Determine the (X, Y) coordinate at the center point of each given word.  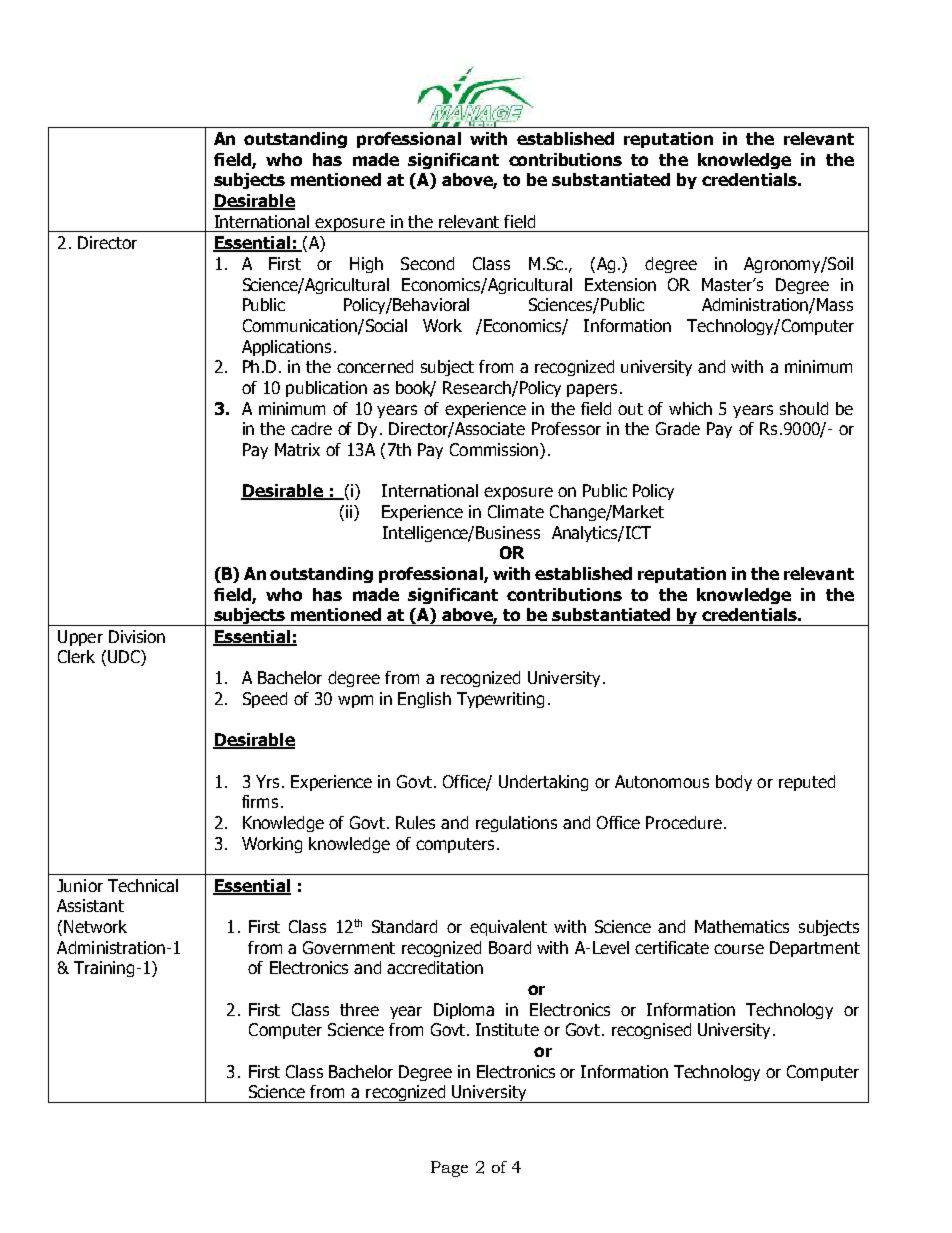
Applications (286, 348)
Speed (265, 700)
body (734, 783)
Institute (507, 1029)
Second (427, 263)
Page (449, 1169)
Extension (620, 284)
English (424, 700)
